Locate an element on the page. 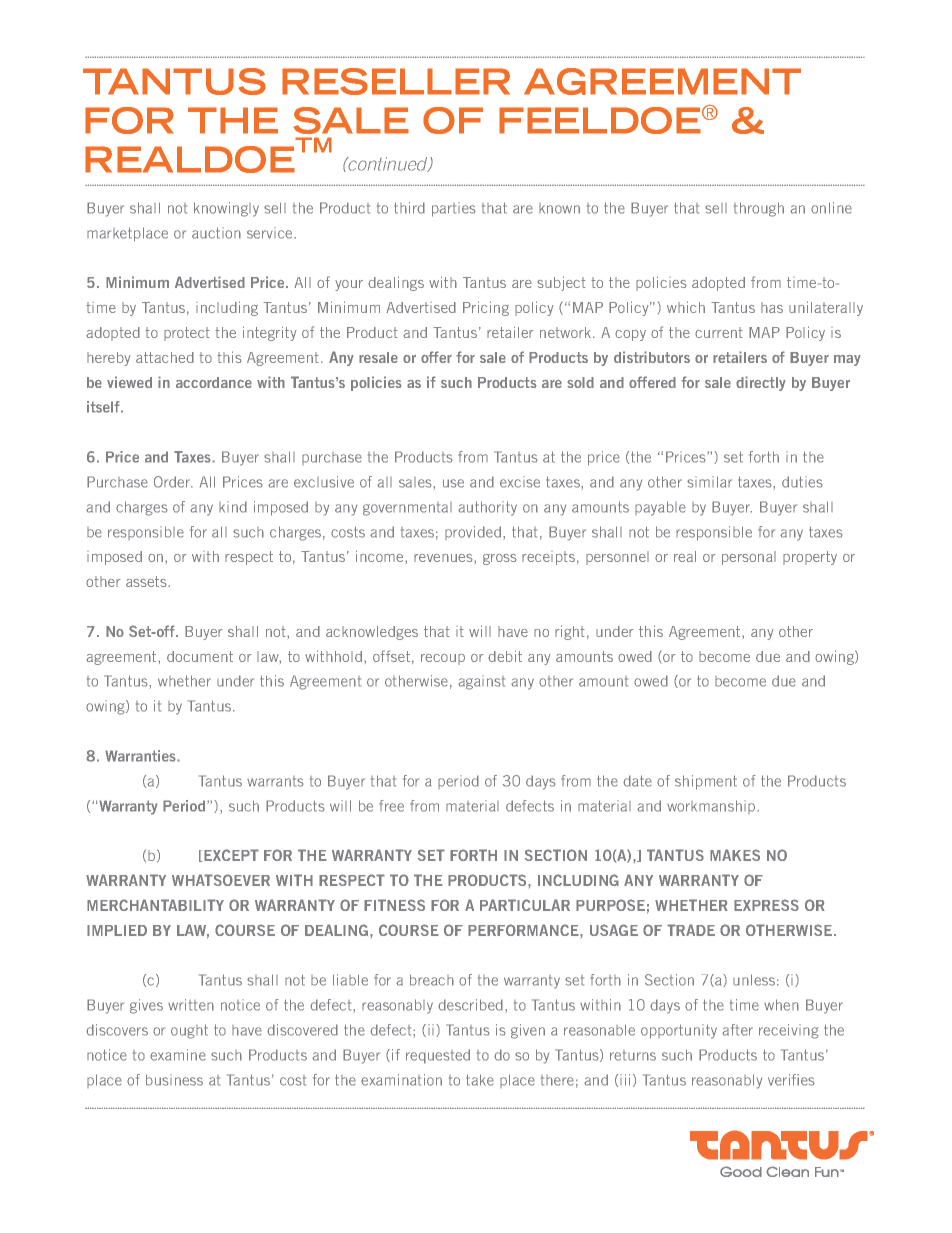 This page has width=952, height=1233. parties is located at coordinates (454, 209).
